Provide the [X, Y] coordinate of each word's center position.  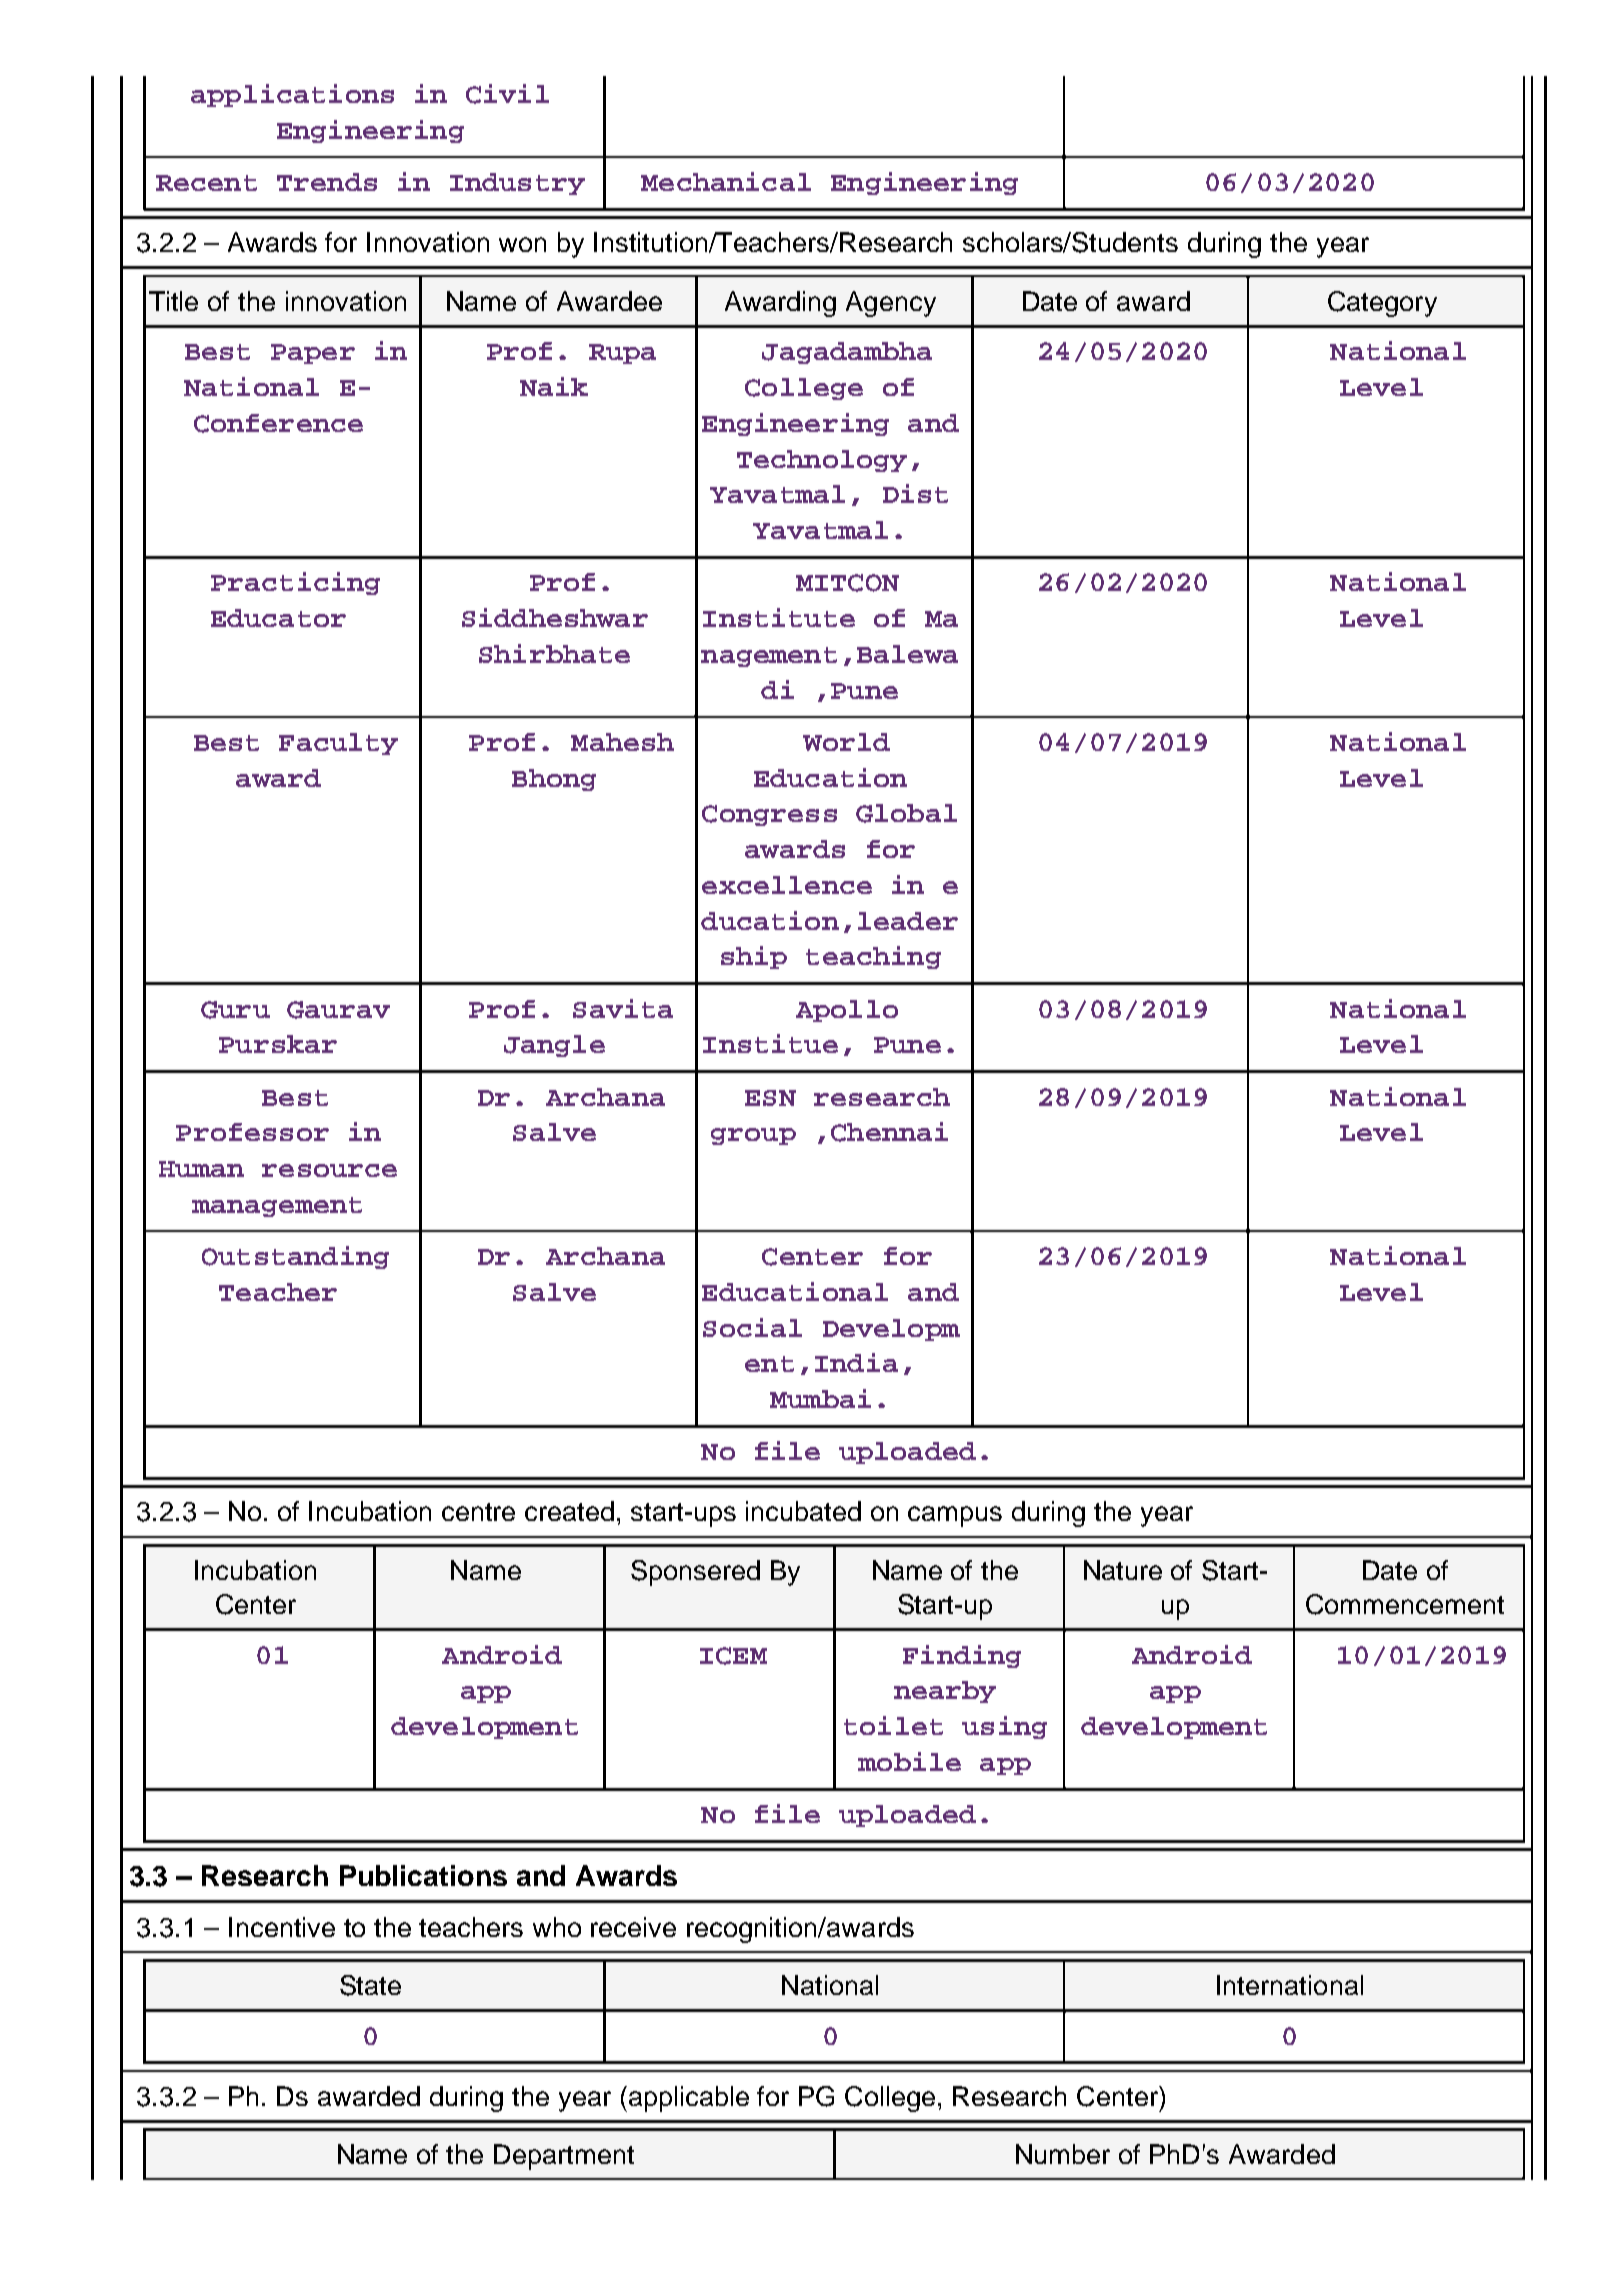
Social [752, 1327]
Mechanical [726, 181]
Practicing [295, 583]
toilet [893, 1725]
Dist [915, 493]
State [370, 1985]
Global [906, 813]
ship [754, 957]
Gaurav [338, 1010]
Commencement [1405, 1604]
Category [1382, 304]
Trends [327, 182]
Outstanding [295, 1257]
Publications [423, 1875]
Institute [779, 617]
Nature [1123, 1570]
